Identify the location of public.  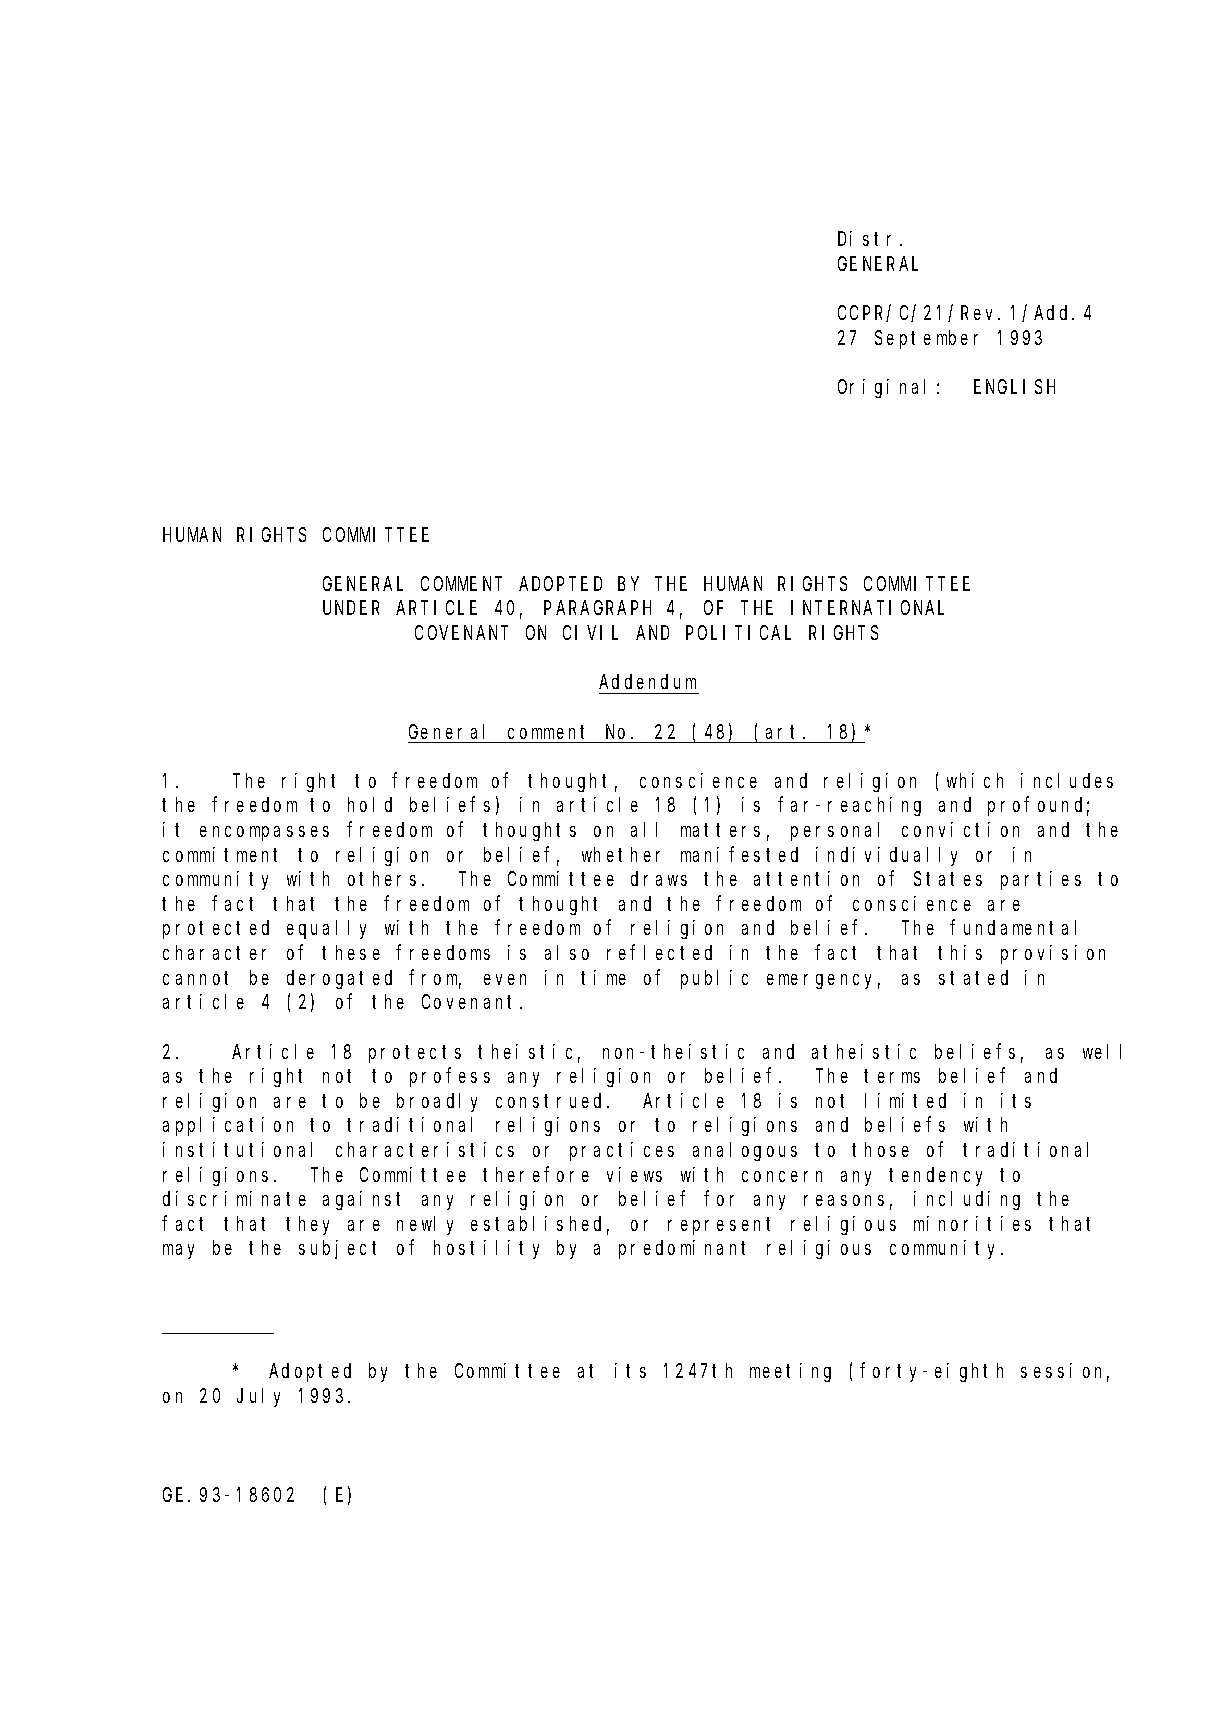
(714, 979).
